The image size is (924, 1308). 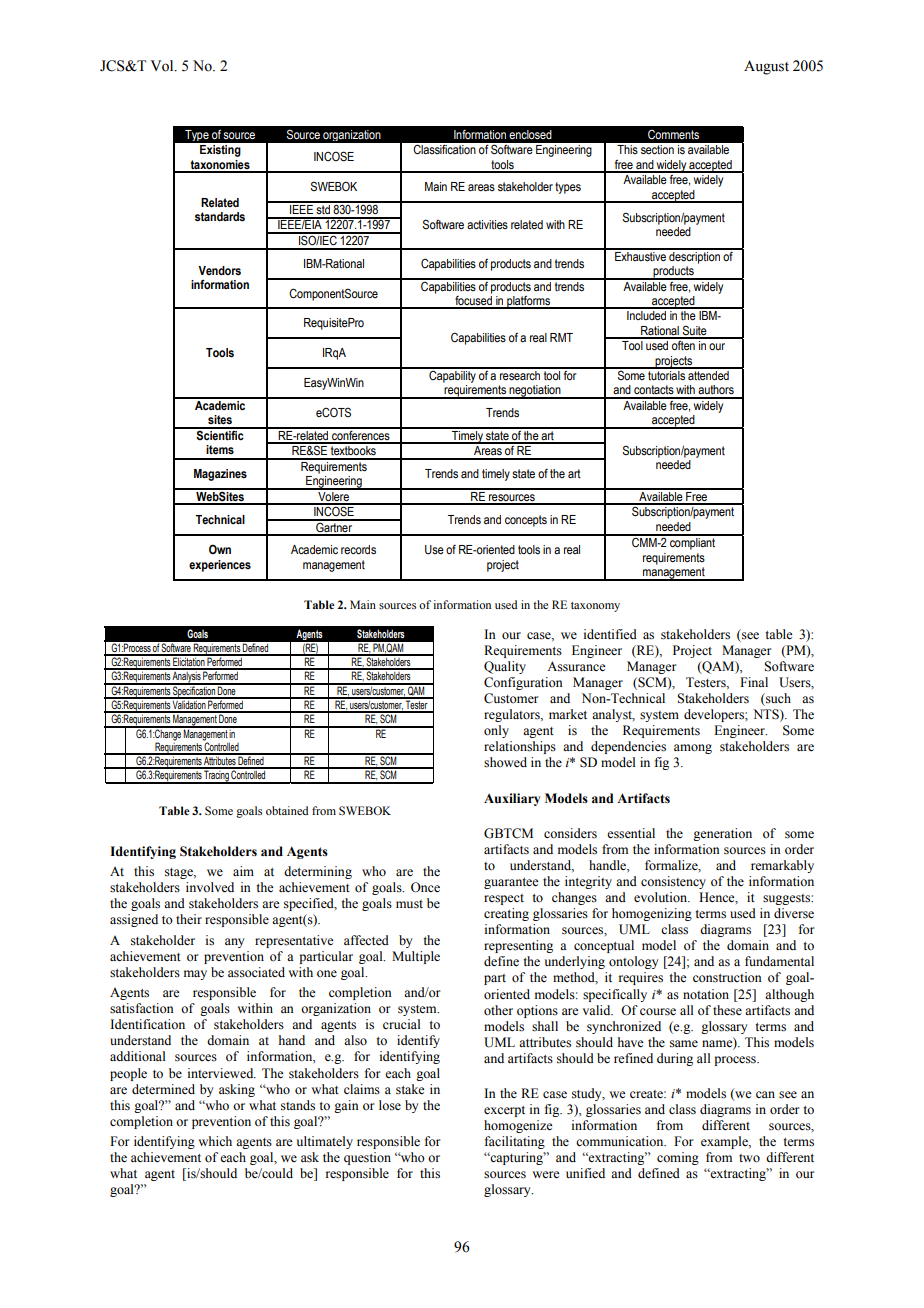 I want to click on which, so click(x=215, y=1141).
